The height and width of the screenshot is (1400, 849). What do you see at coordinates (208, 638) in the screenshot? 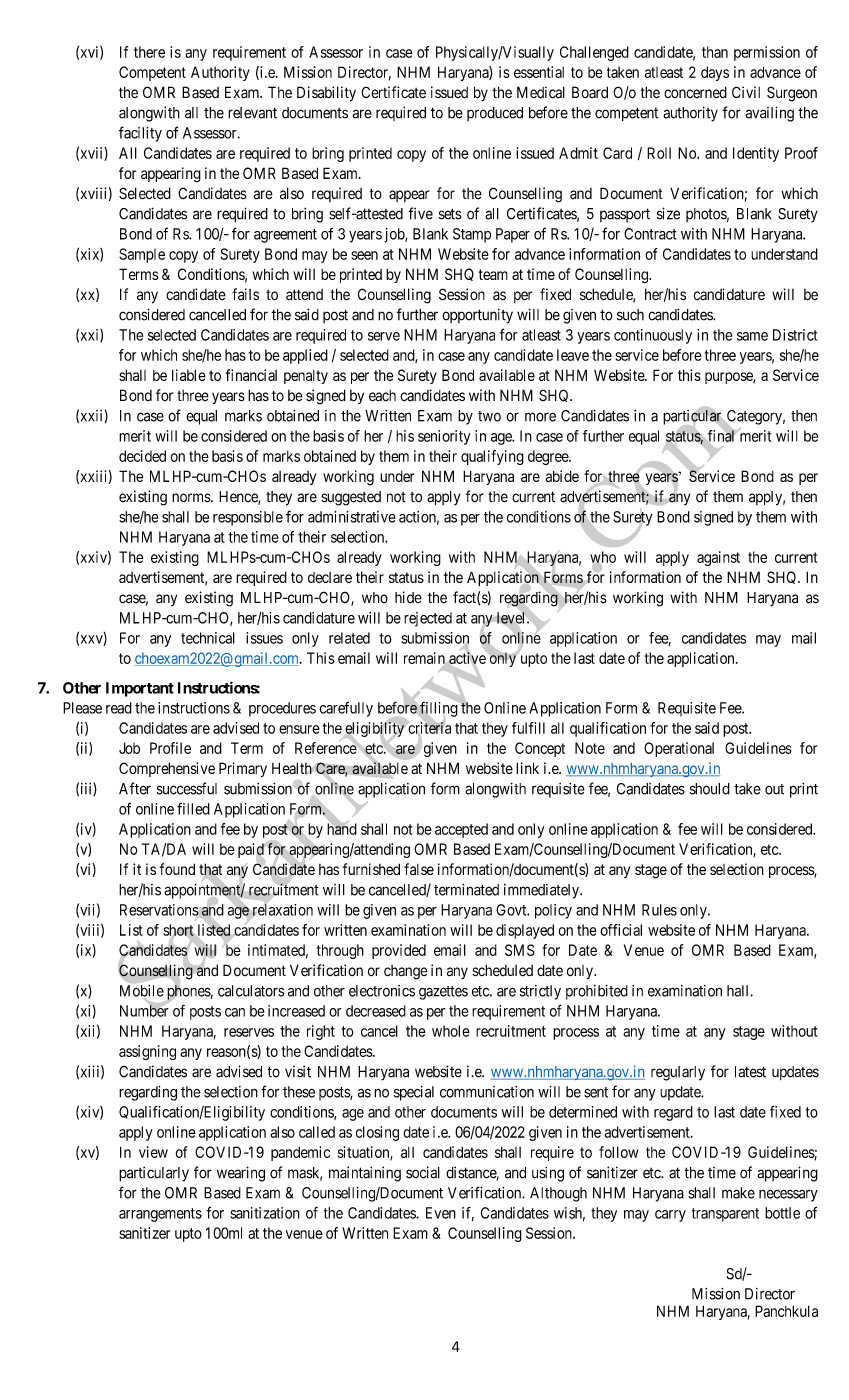
I see `technical` at bounding box center [208, 638].
